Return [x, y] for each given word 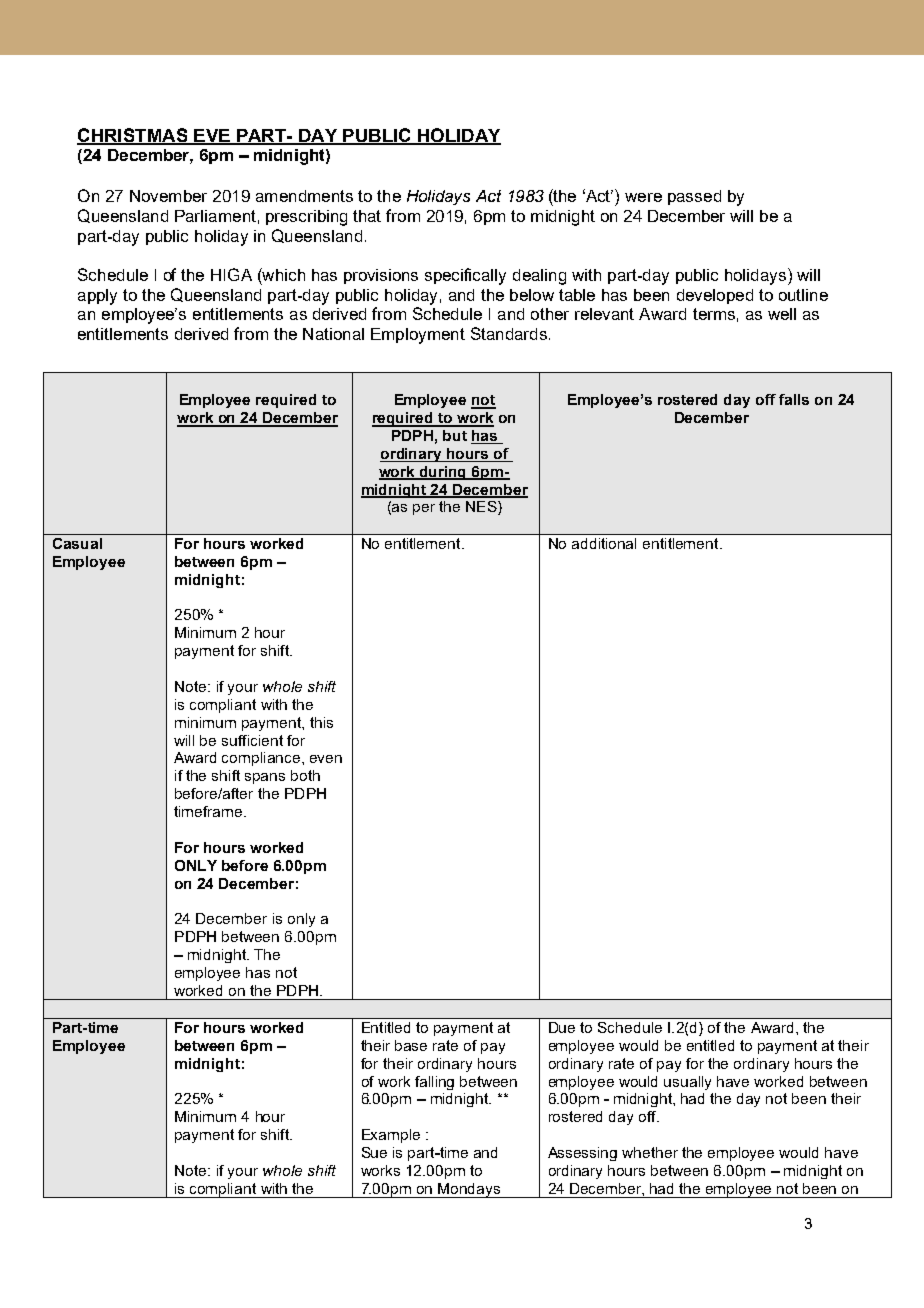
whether [650, 1152]
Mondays [470, 1190]
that [367, 216]
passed [694, 197]
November [168, 196]
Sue [374, 1152]
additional [604, 543]
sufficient [252, 740]
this [321, 722]
